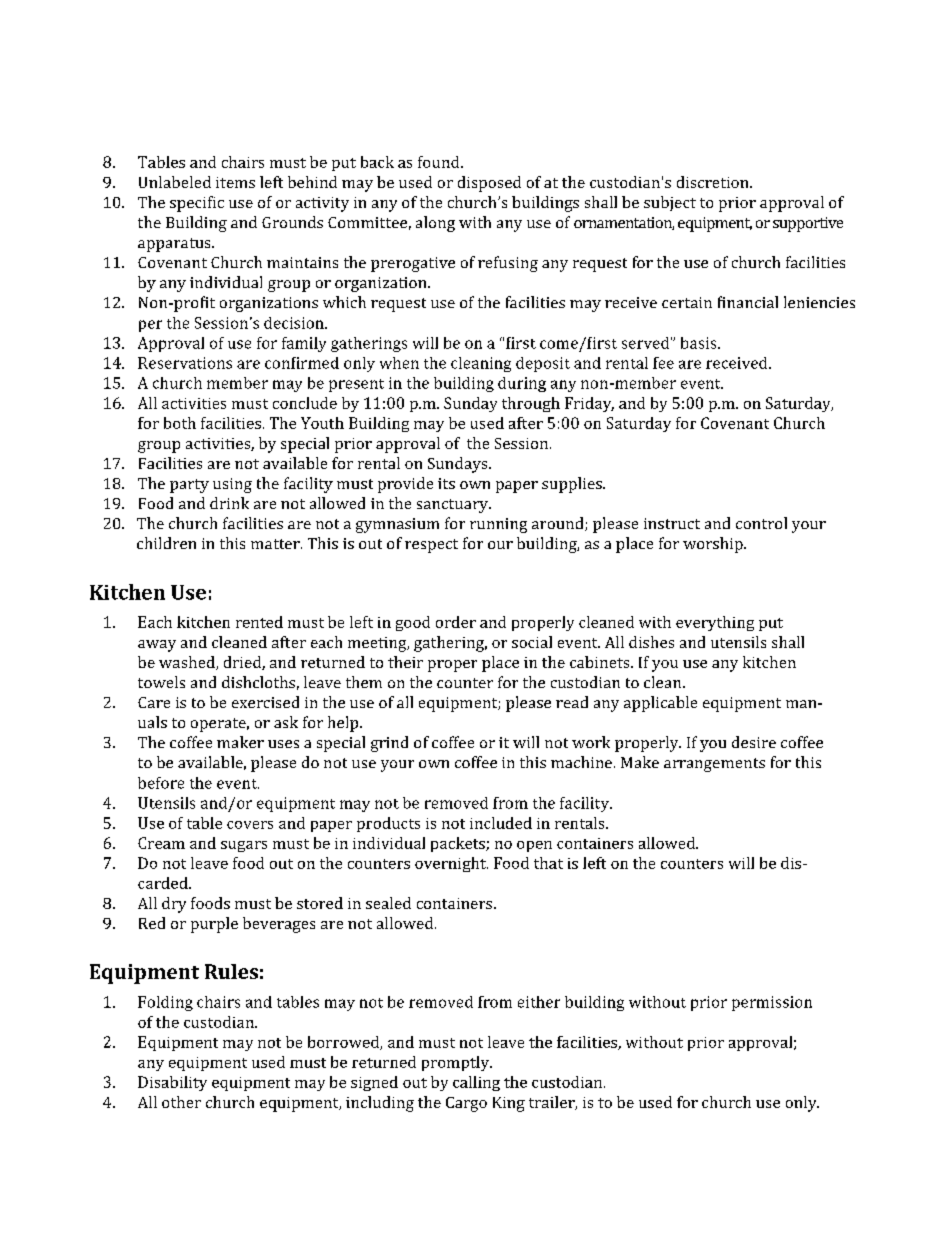  I want to click on rented, so click(259, 622).
